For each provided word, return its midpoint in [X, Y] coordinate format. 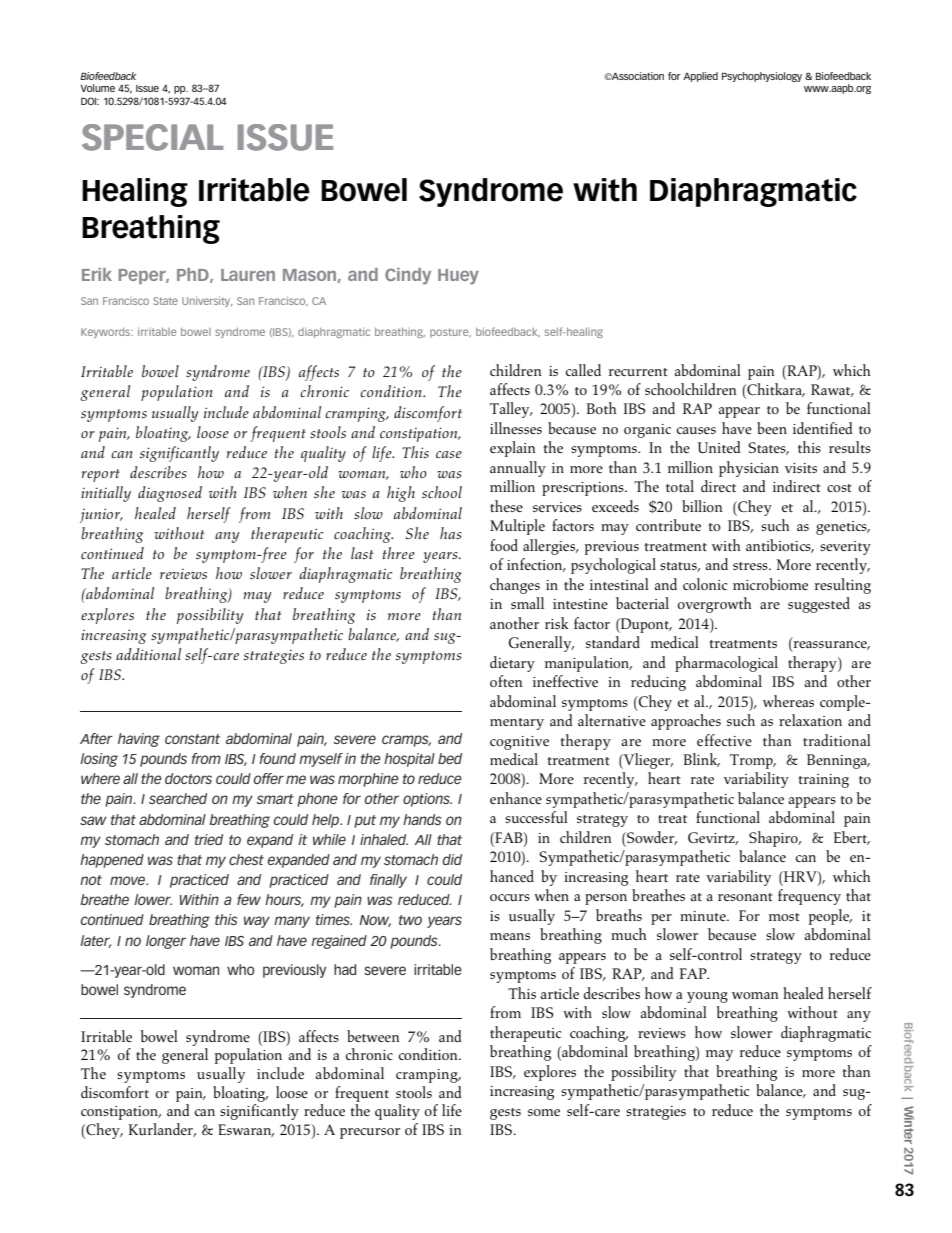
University [207, 302]
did [452, 859]
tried [209, 839]
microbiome [770, 584]
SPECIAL [152, 137]
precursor [370, 1133]
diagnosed [170, 494]
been [772, 428]
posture [450, 333]
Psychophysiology [762, 77]
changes [515, 586]
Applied [700, 77]
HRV [800, 876]
